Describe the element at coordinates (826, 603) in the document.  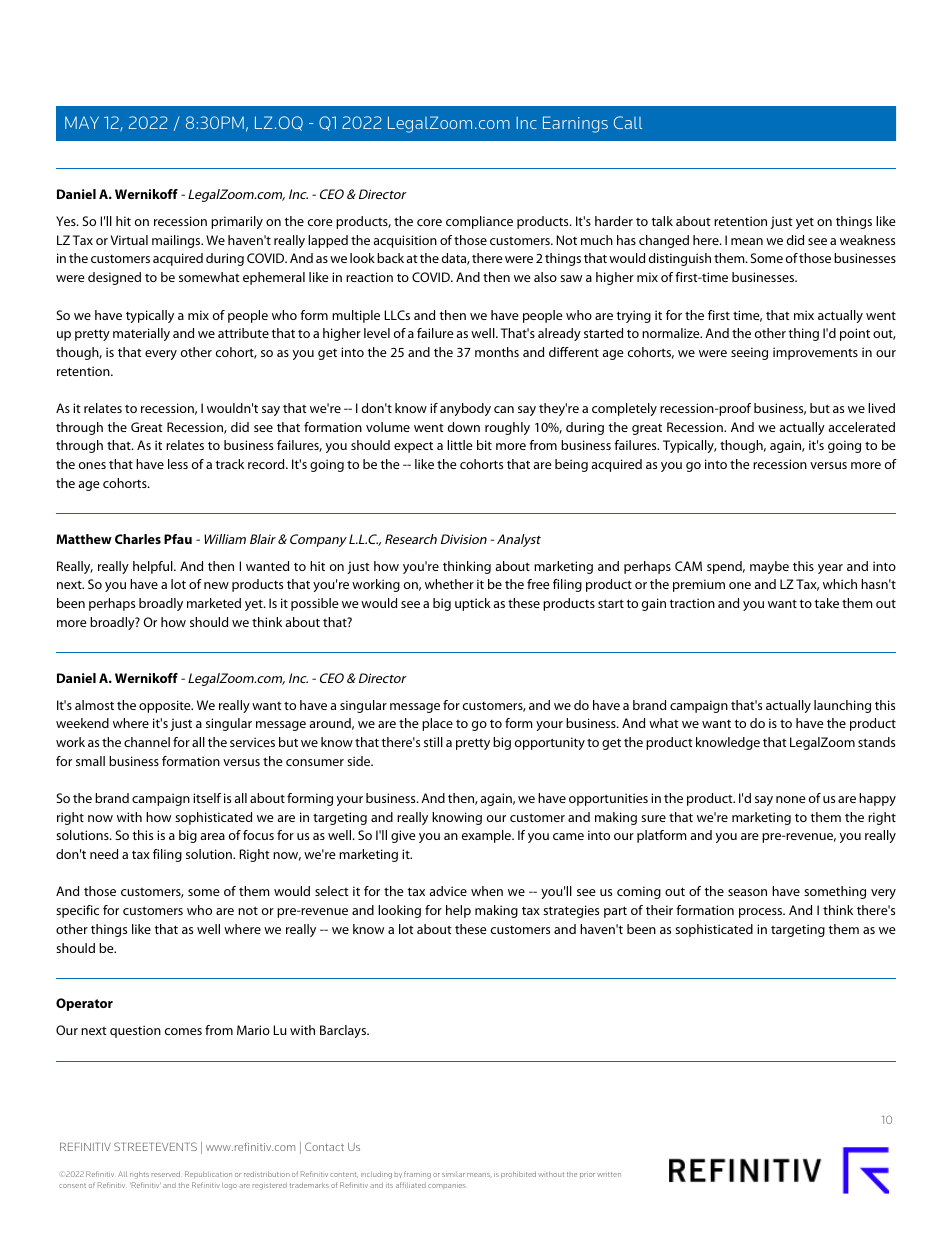
I see `take` at that location.
